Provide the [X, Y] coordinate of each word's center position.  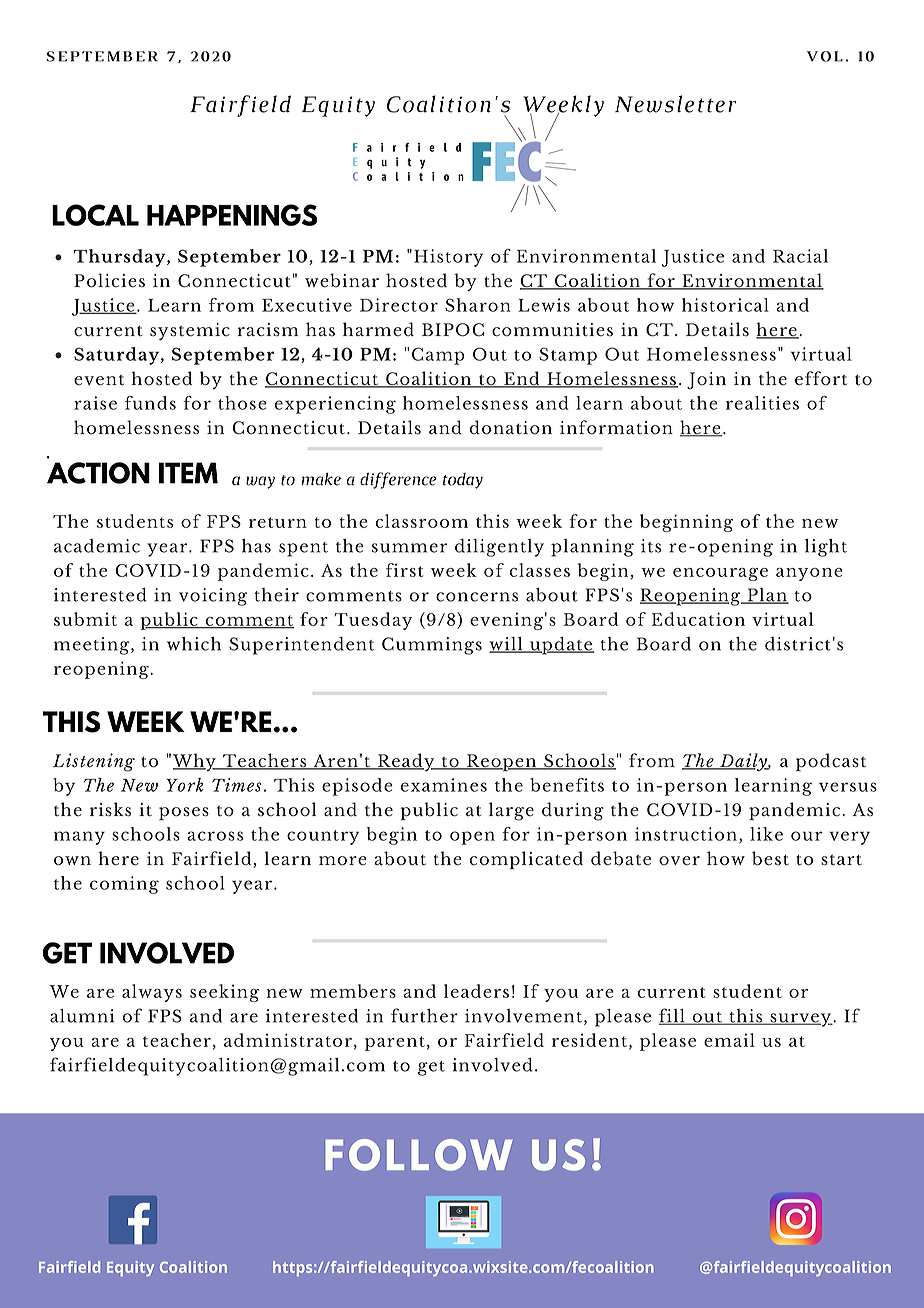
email [729, 1040]
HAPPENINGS [232, 215]
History [448, 258]
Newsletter [675, 104]
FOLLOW [419, 1155]
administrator [288, 1040]
